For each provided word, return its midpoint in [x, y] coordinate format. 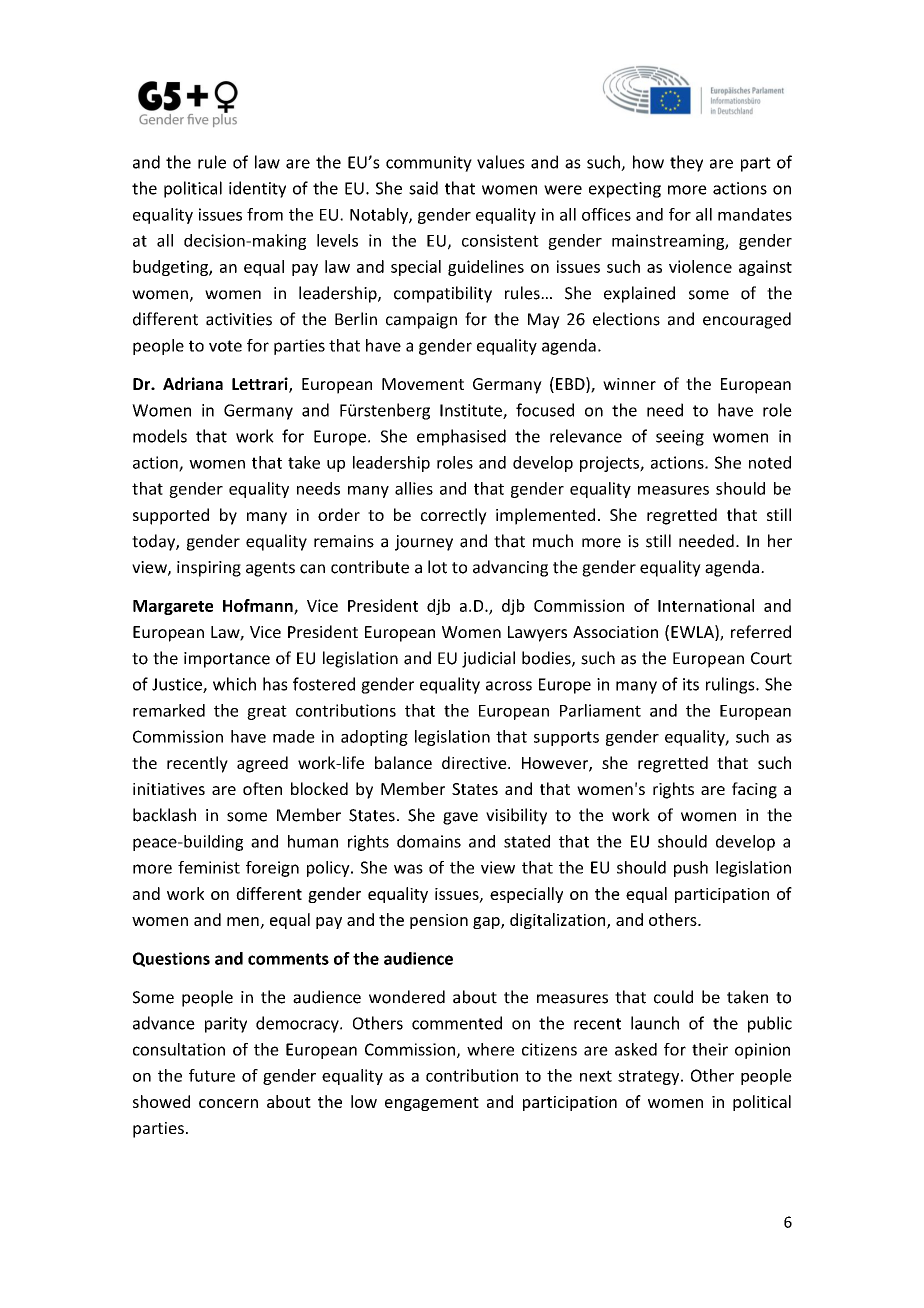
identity [257, 189]
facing [754, 790]
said [423, 188]
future [212, 1075]
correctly [454, 516]
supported [171, 516]
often [262, 788]
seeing [680, 438]
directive [475, 762]
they [686, 163]
